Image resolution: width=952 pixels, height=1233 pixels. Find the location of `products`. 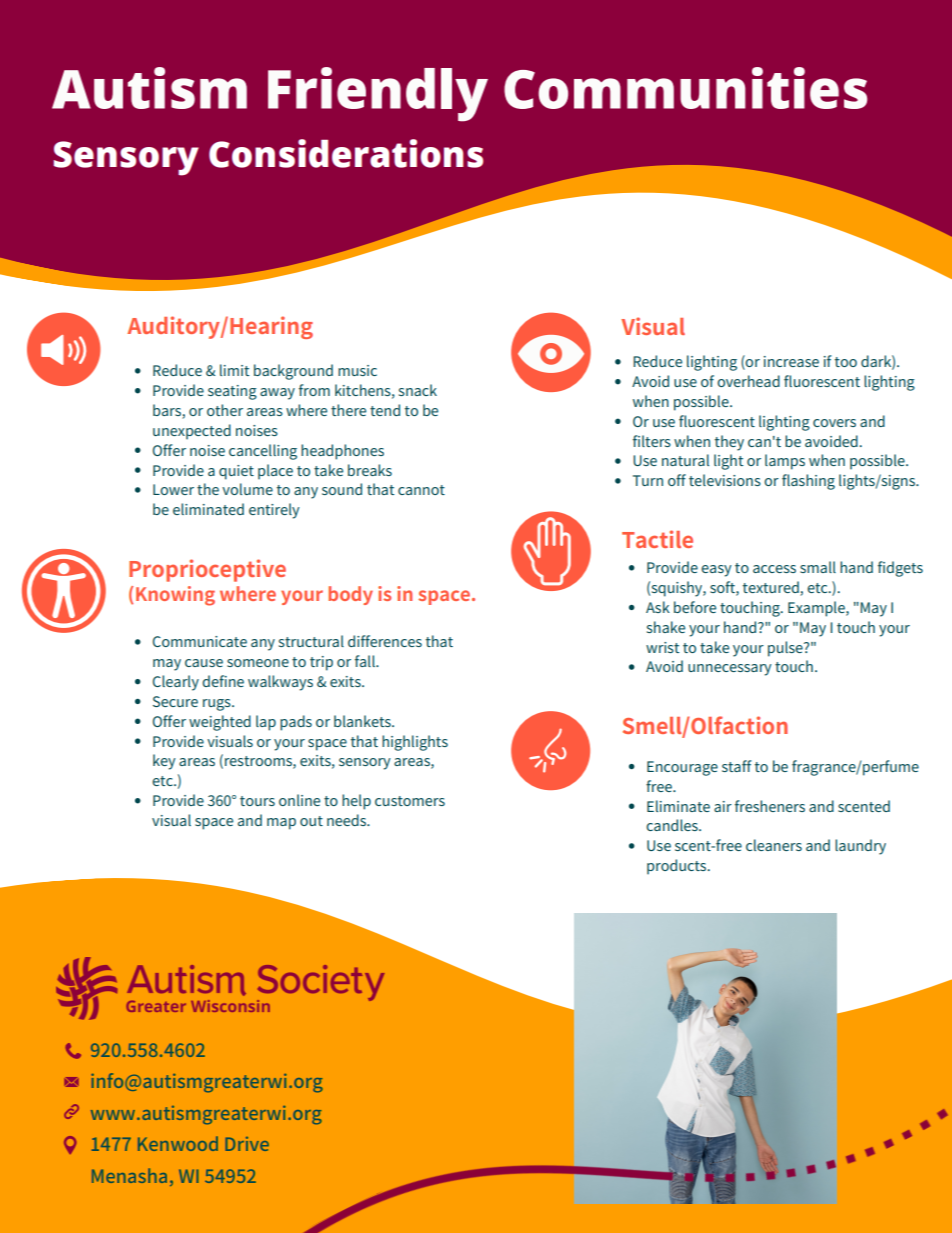

products is located at coordinates (678, 867).
